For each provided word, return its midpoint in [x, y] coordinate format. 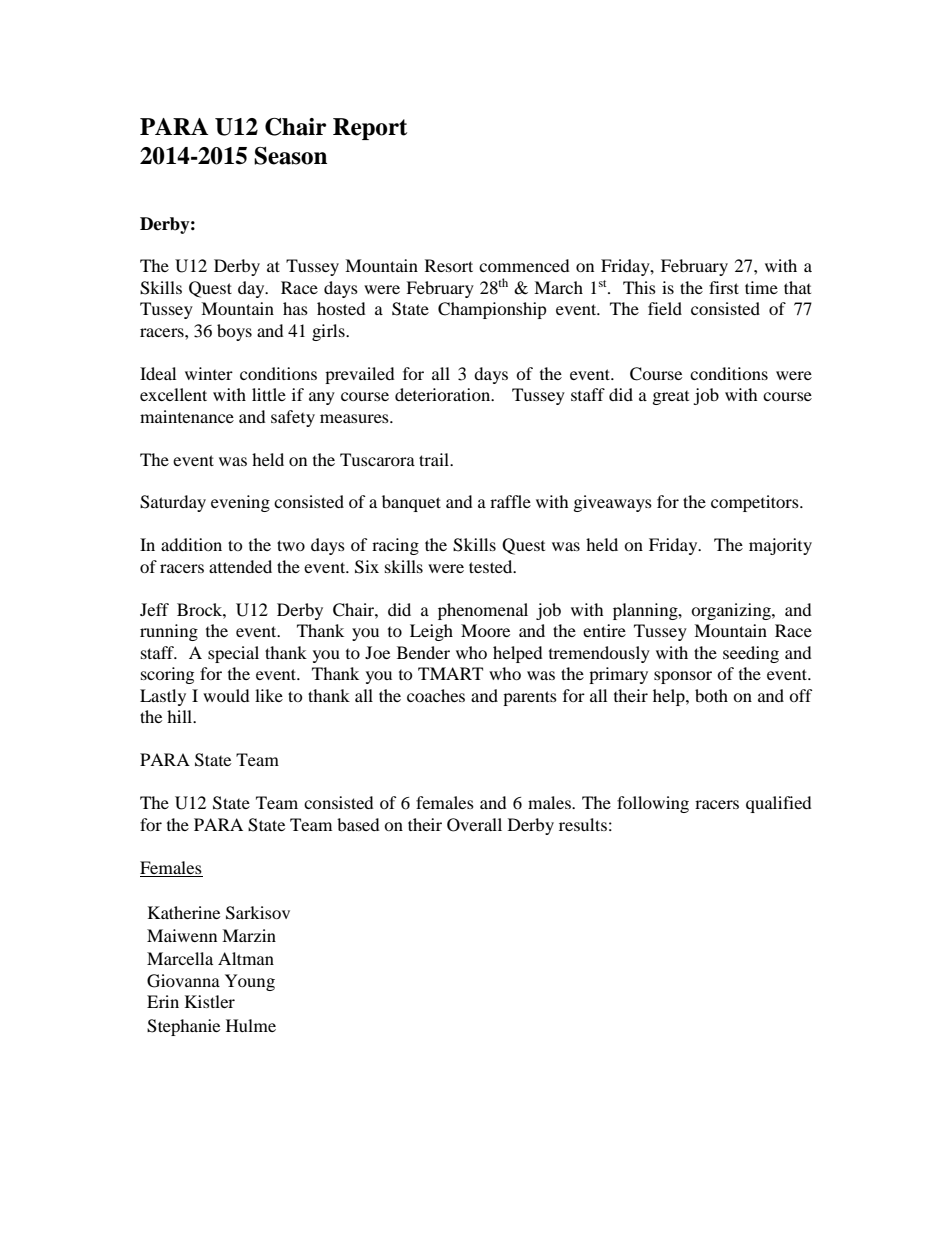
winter [209, 373]
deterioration [444, 394]
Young [250, 982]
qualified [779, 804]
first [724, 287]
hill [180, 716]
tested [492, 566]
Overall [474, 825]
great [671, 398]
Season [290, 156]
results [583, 824]
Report [370, 129]
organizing [732, 611]
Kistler [210, 1001]
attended [240, 566]
